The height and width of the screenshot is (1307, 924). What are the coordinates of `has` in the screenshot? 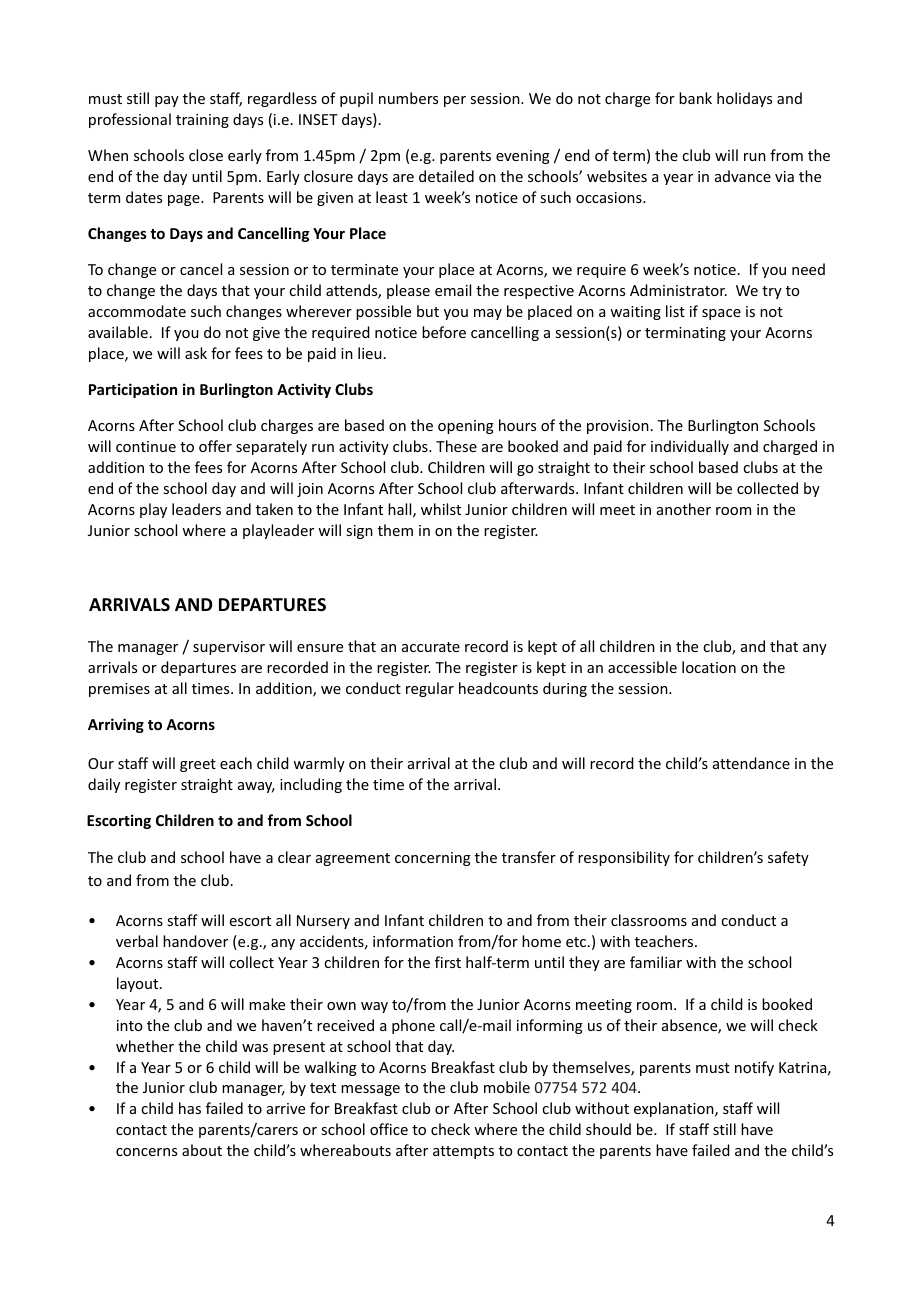 It's located at (190, 1108).
